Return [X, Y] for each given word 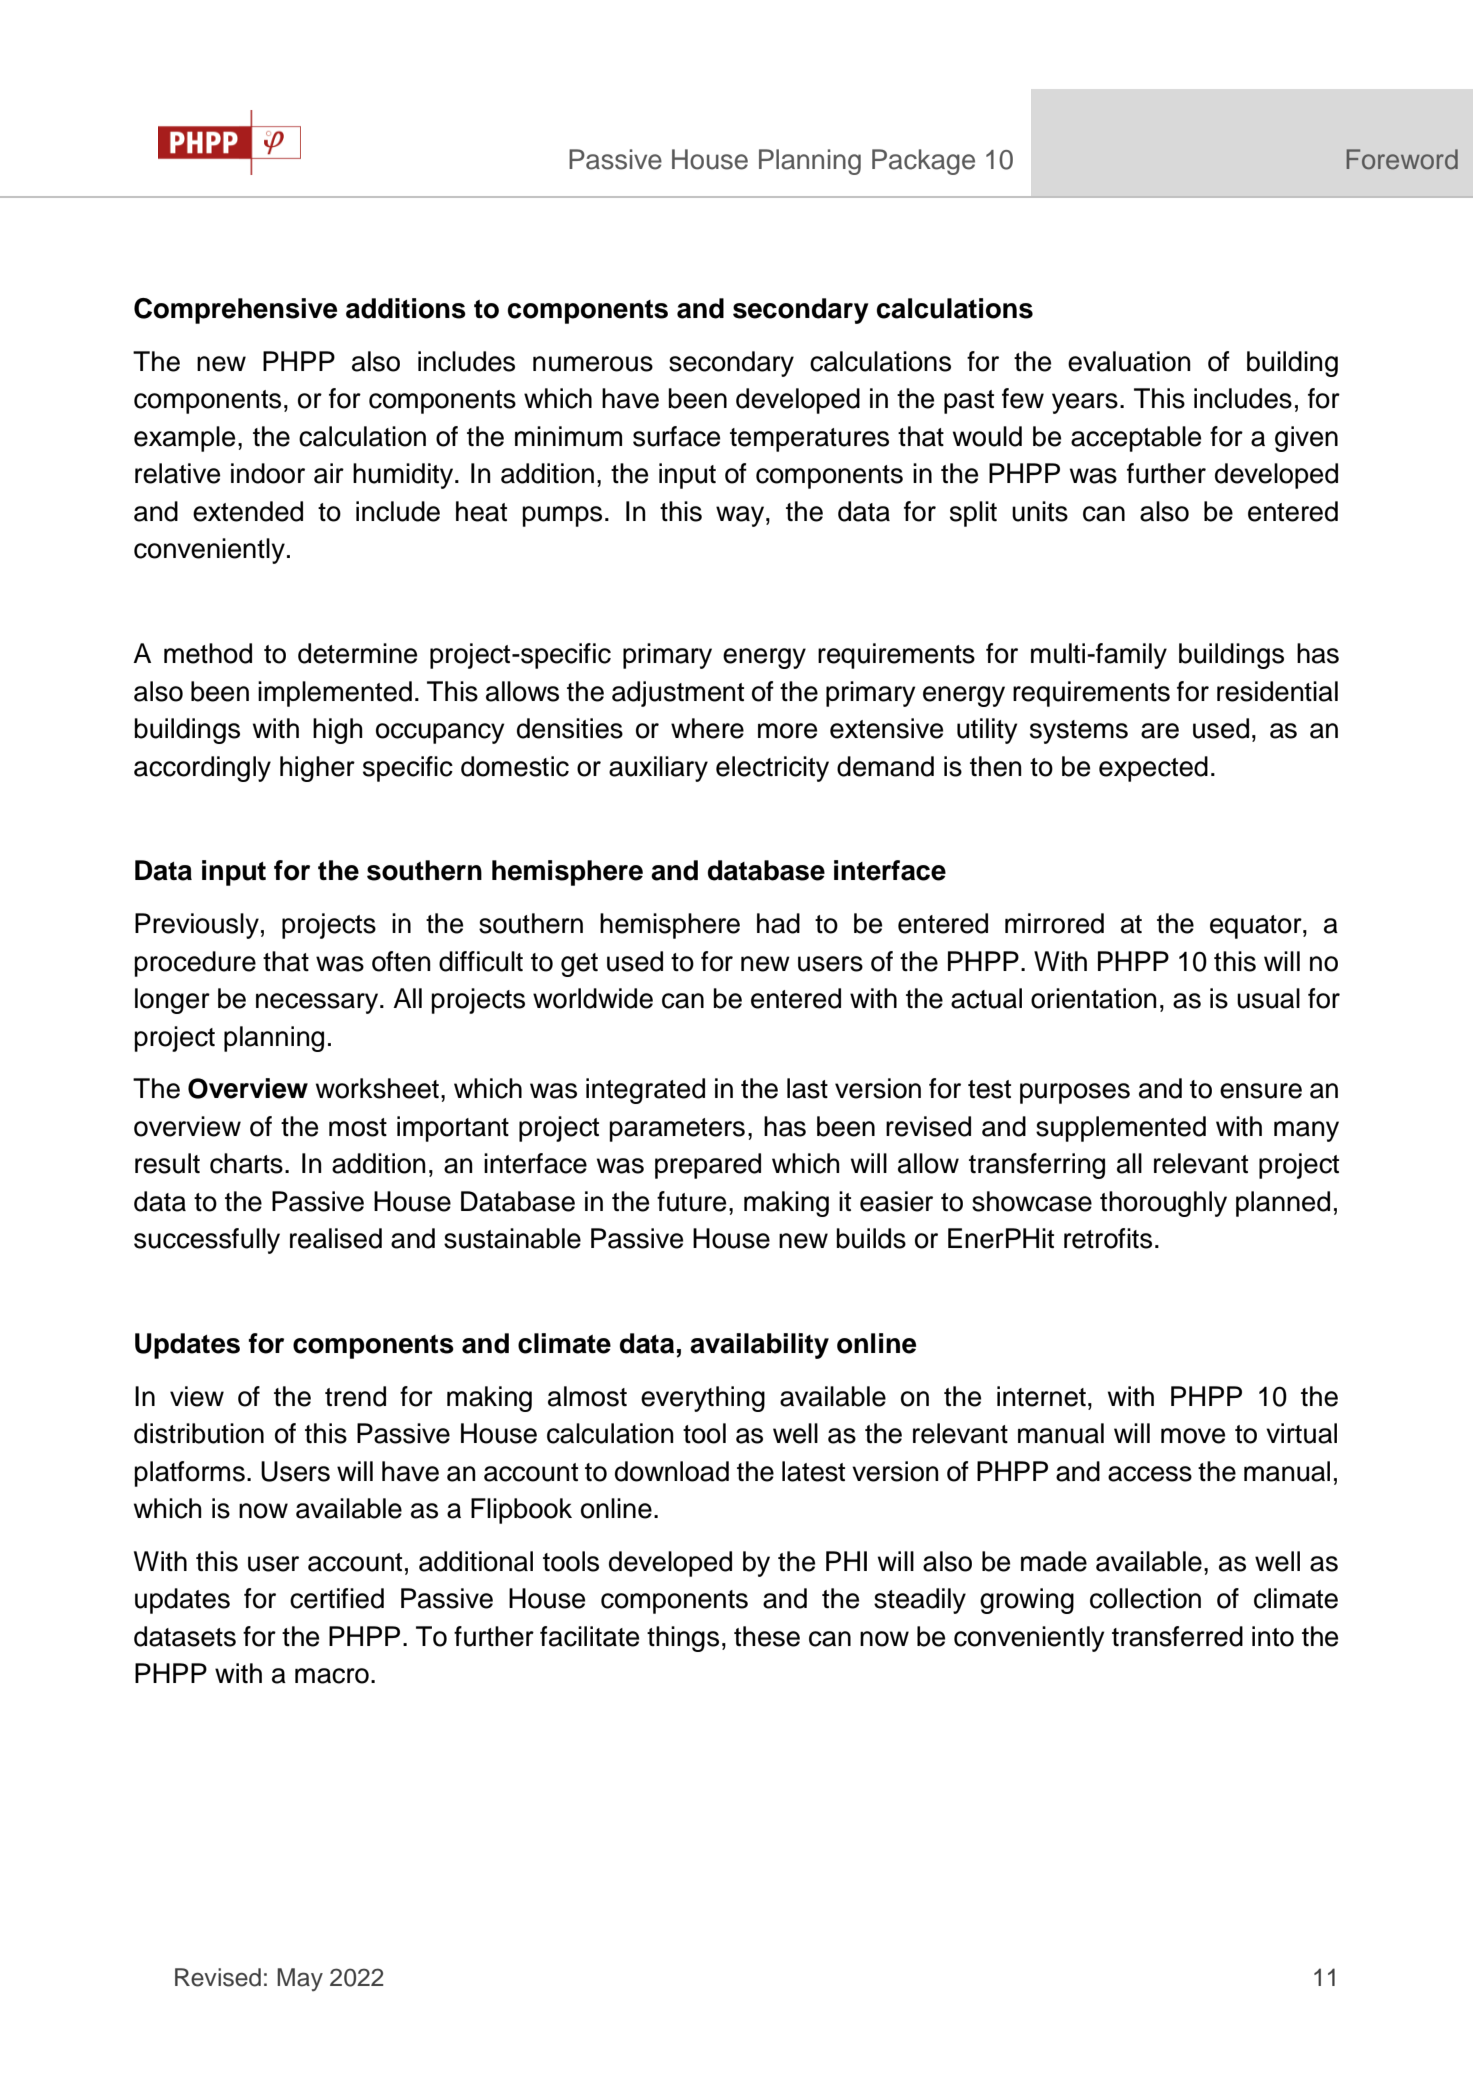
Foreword [1402, 159]
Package [923, 162]
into [1273, 1636]
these [767, 1636]
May [300, 1979]
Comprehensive [235, 311]
